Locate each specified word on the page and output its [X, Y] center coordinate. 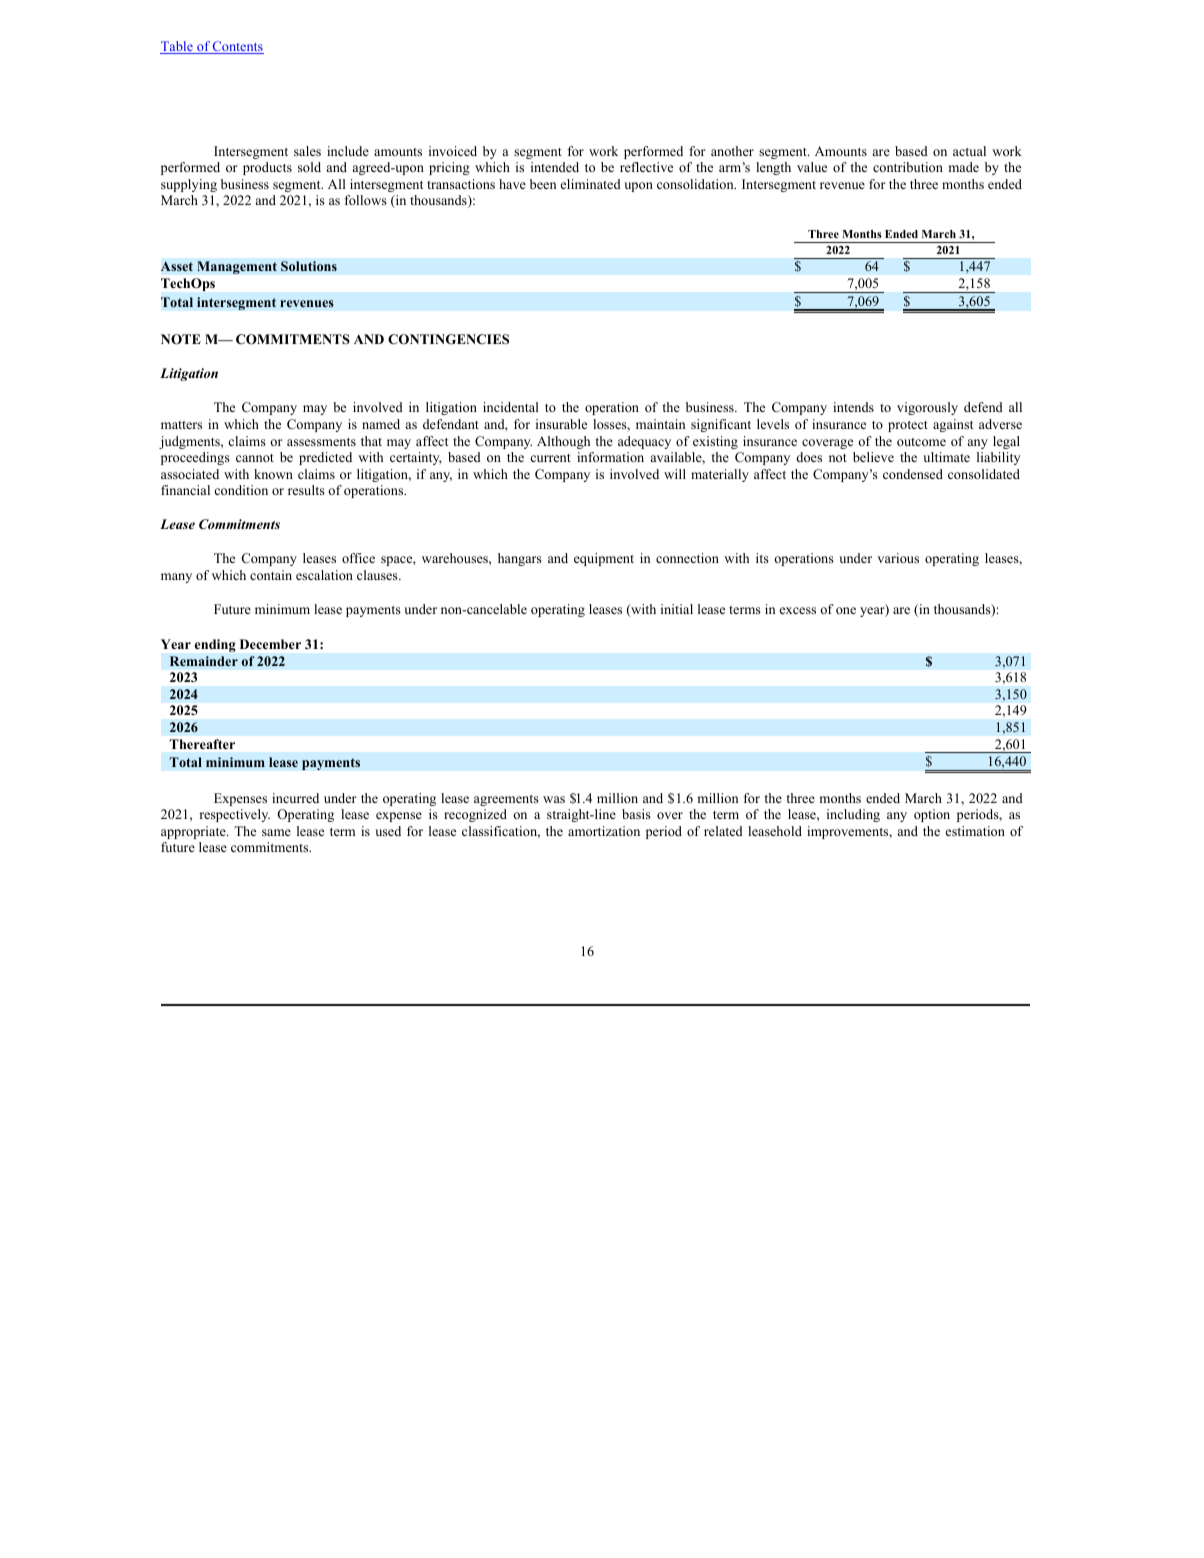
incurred [295, 798]
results [306, 490]
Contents [237, 47]
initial [677, 609]
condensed [913, 474]
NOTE [181, 339]
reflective [646, 167]
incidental [511, 407]
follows [366, 200]
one [846, 610]
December [270, 644]
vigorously [927, 408]
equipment [604, 559]
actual [969, 151]
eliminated [591, 184]
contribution [908, 167]
